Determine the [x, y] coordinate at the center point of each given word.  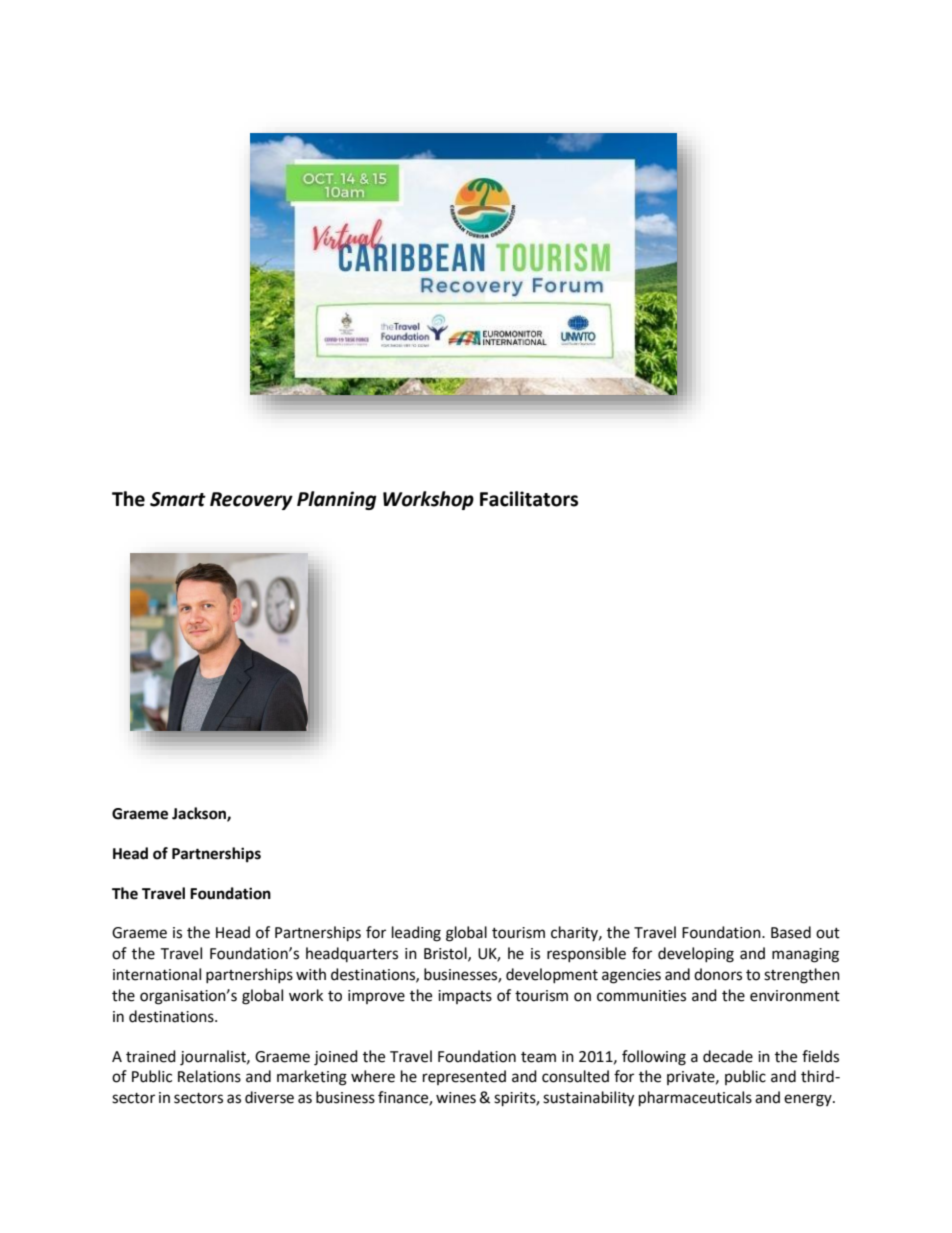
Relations [209, 1076]
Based [791, 932]
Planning [337, 500]
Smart [178, 499]
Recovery [251, 501]
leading [416, 934]
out [828, 933]
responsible [586, 954]
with [311, 974]
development [552, 975]
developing [696, 955]
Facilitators [529, 499]
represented [464, 1077]
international [157, 974]
